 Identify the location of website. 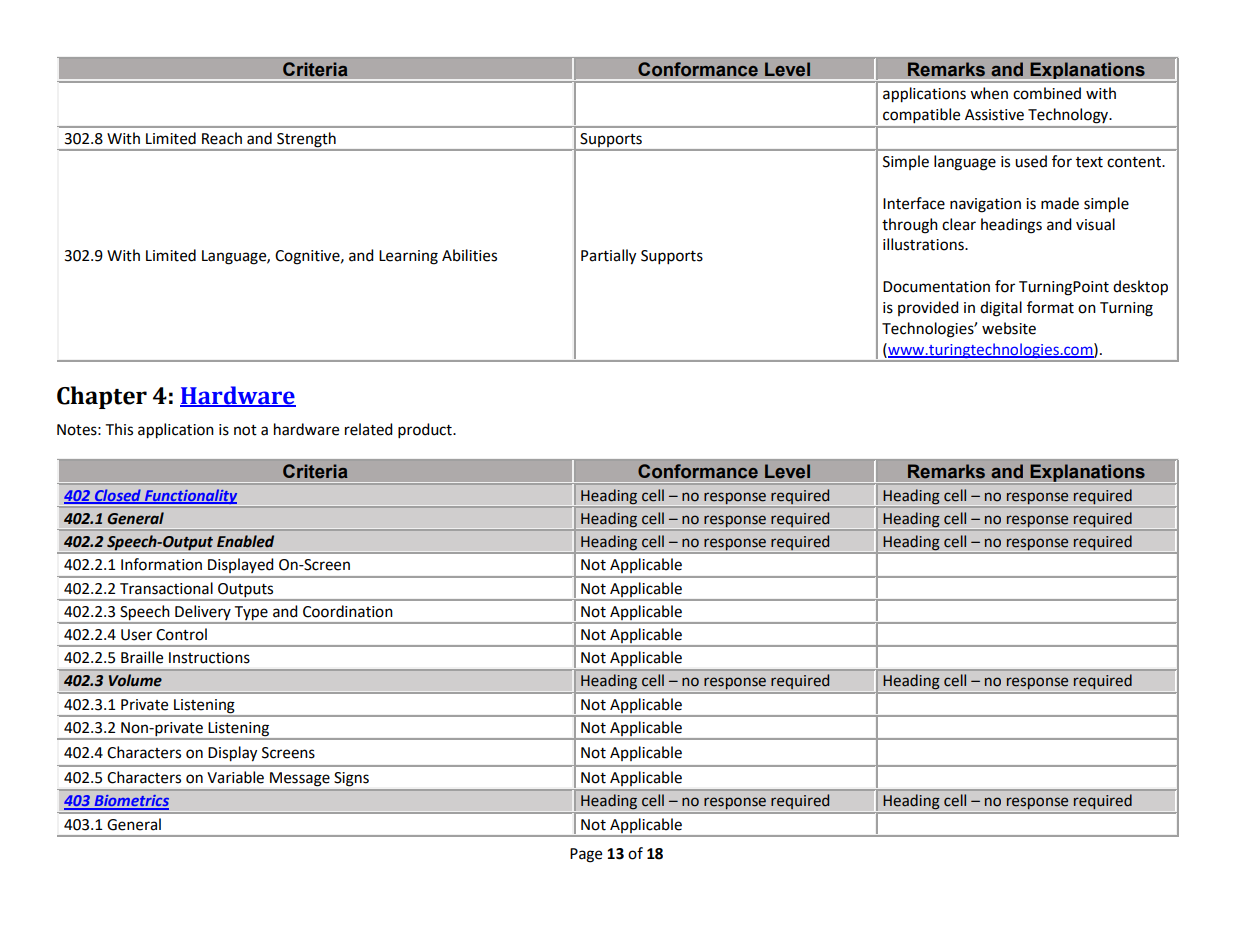
(1009, 328).
